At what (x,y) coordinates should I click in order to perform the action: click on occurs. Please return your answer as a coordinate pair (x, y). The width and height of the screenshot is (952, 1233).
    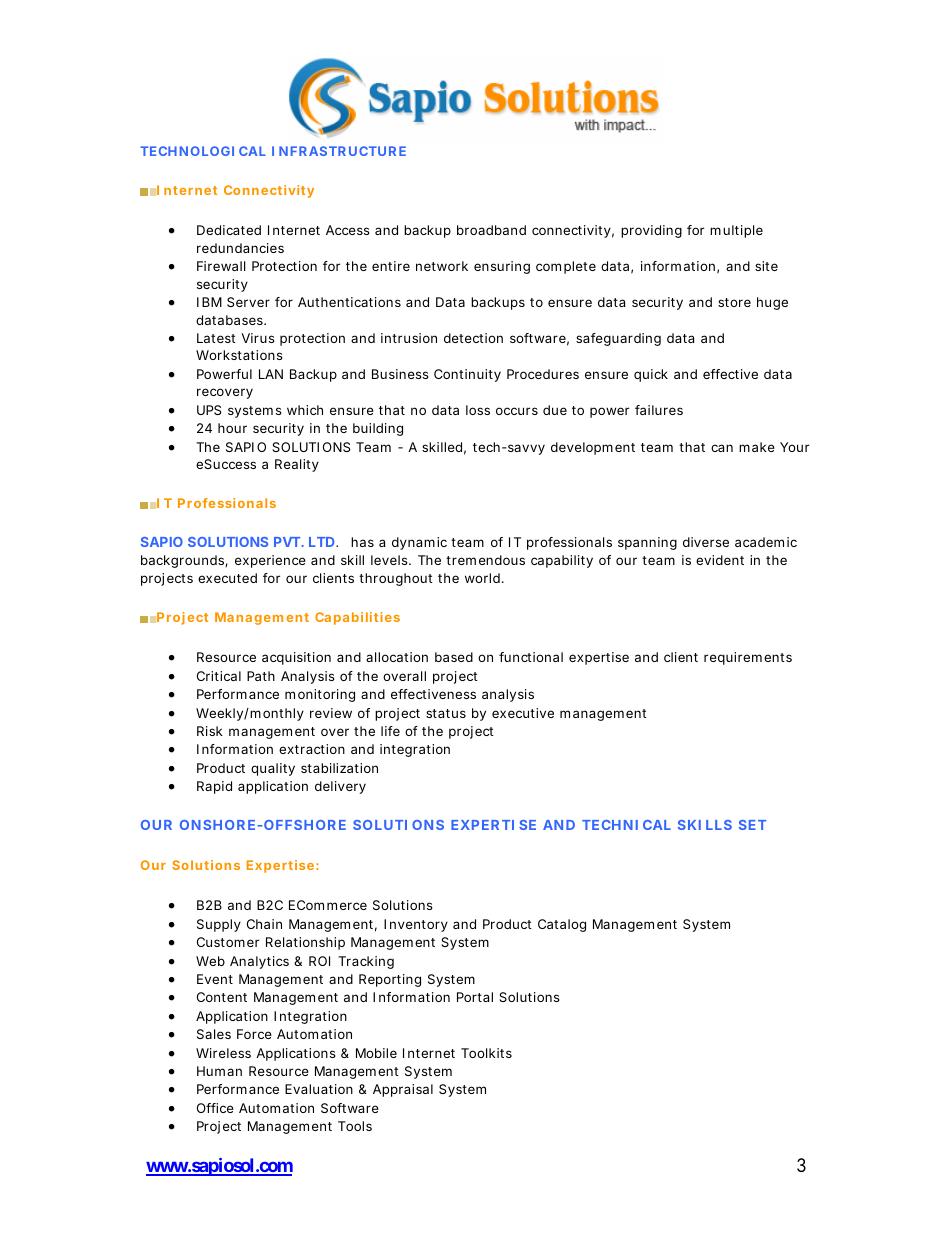
    Looking at the image, I should click on (517, 411).
